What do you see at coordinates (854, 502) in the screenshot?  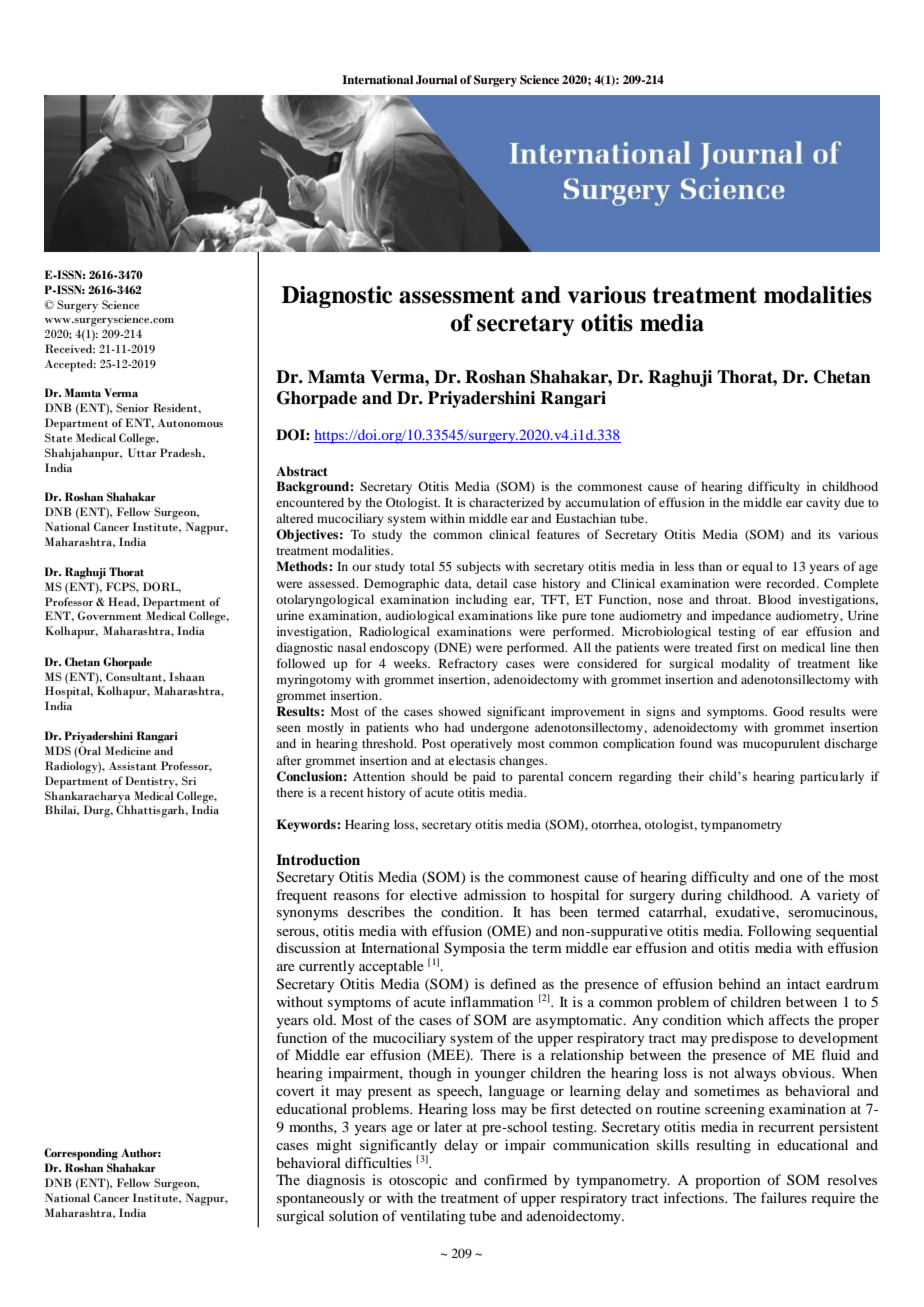 I see `due` at bounding box center [854, 502].
